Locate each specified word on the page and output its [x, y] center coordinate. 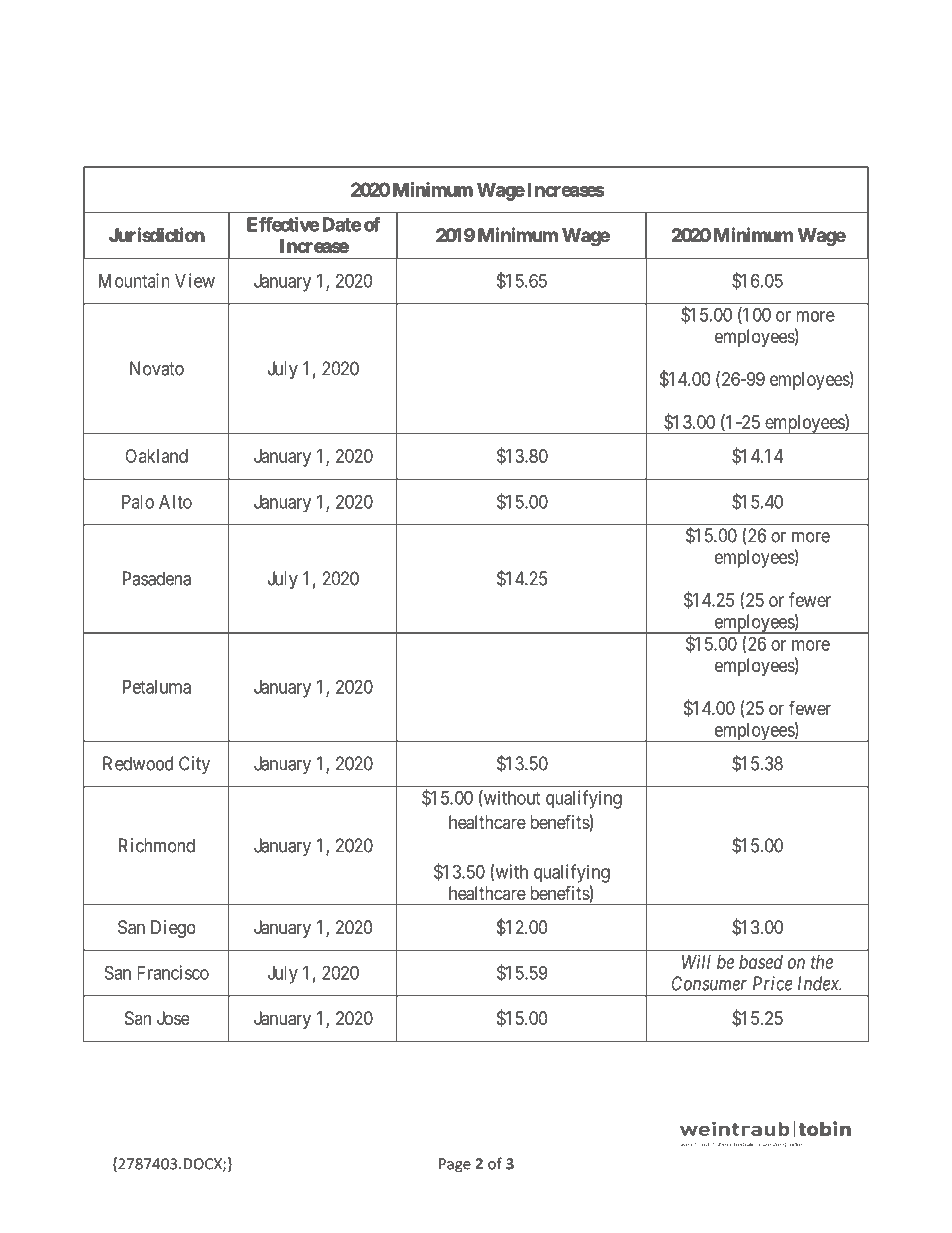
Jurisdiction [156, 234]
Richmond [157, 845]
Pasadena [157, 578]
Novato [157, 368]
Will [696, 962]
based [761, 962]
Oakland [156, 456]
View [195, 280]
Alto [175, 502]
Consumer [709, 983]
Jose [173, 1018]
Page [455, 1165]
